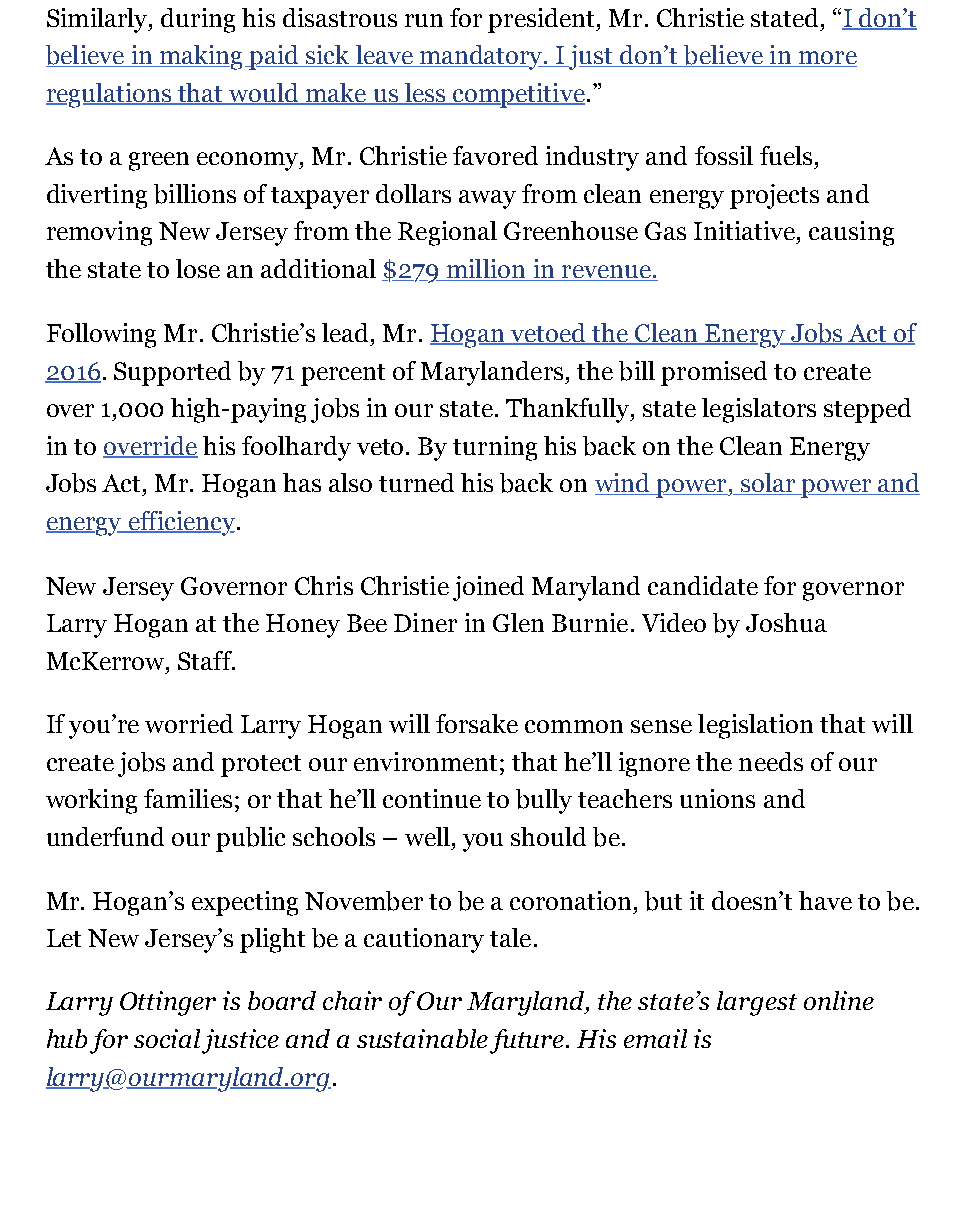  Describe the element at coordinates (180, 523) in the screenshot. I see `efficiency` at that location.
